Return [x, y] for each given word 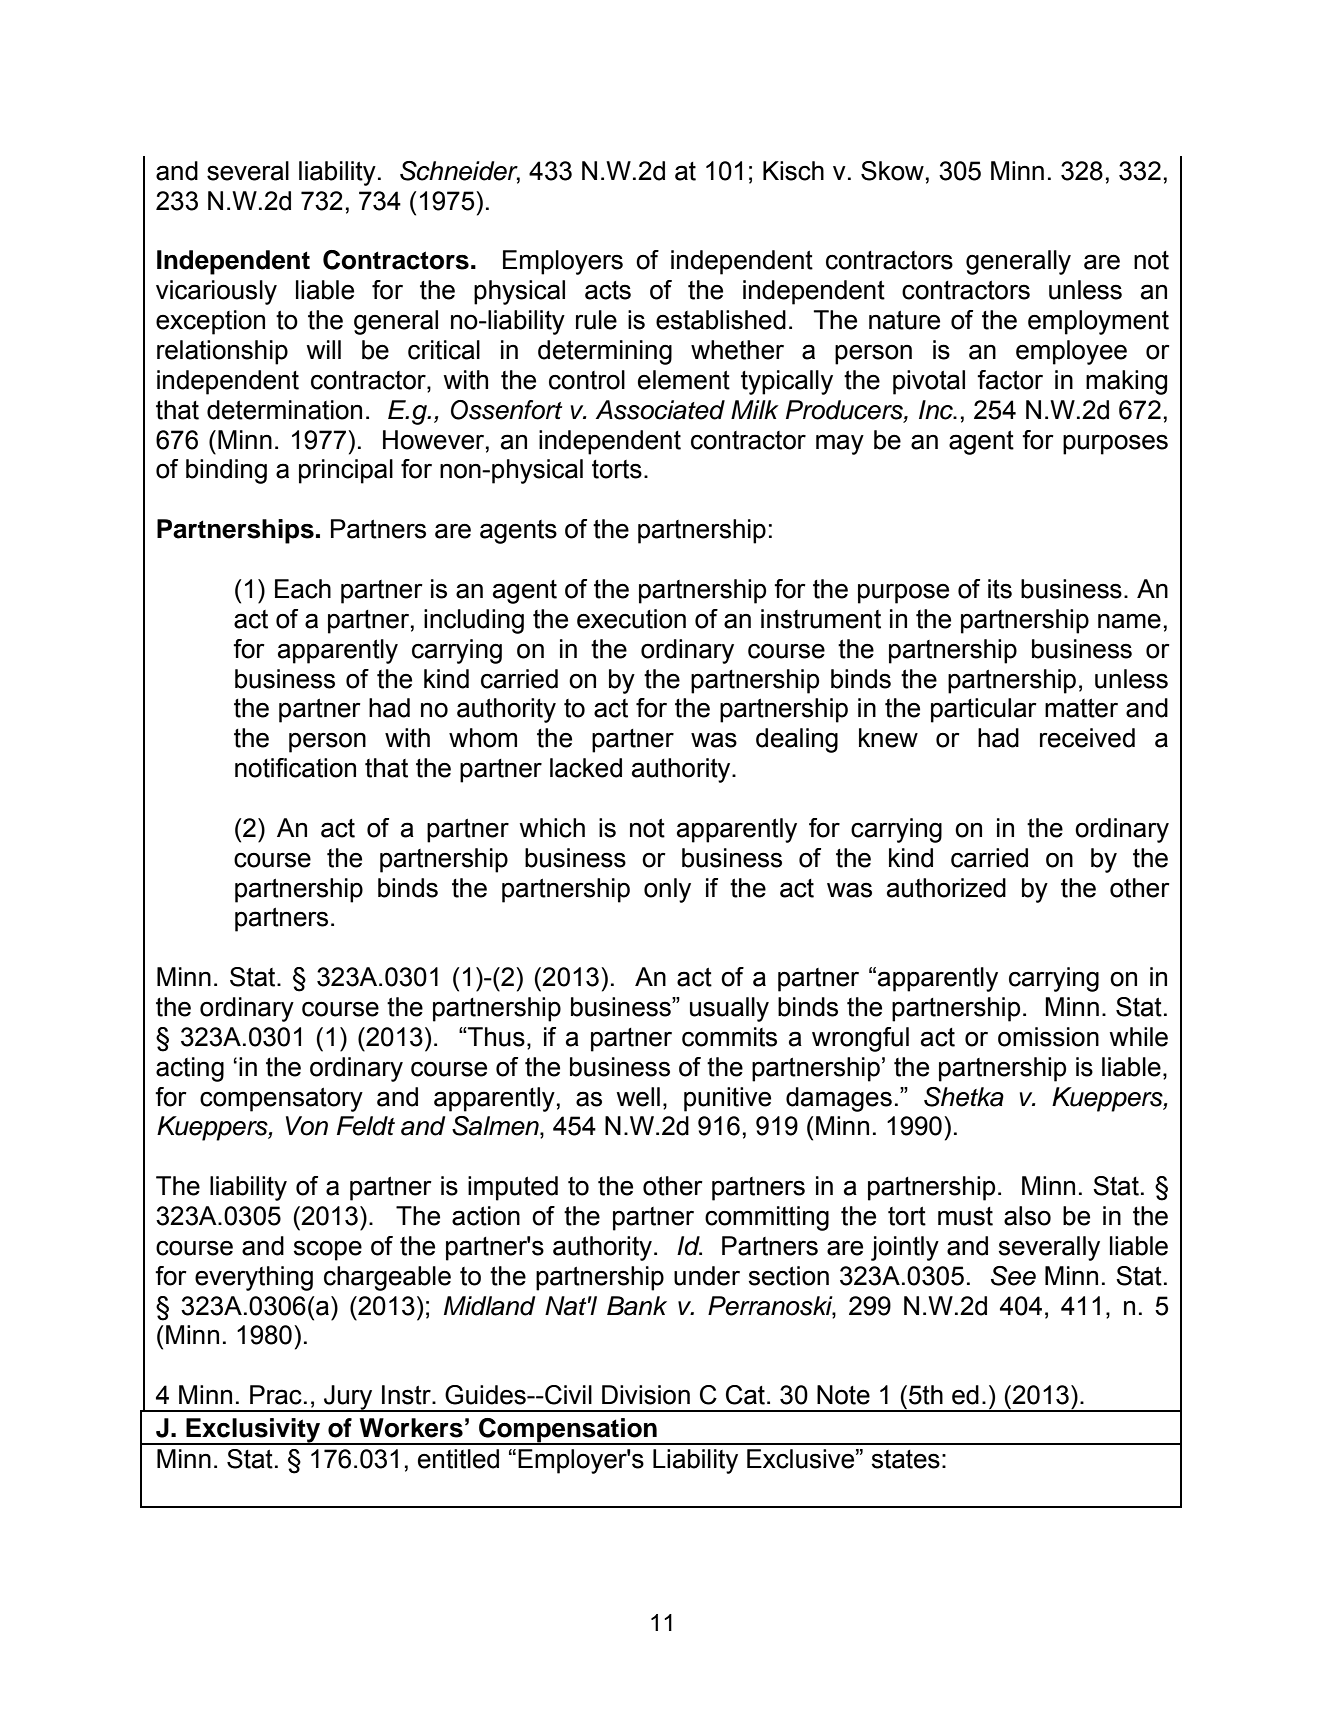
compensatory [281, 1099]
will [323, 349]
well [638, 1097]
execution [631, 619]
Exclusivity [253, 1431]
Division [646, 1395]
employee [1071, 352]
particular [984, 710]
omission [1048, 1037]
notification [295, 768]
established [721, 320]
